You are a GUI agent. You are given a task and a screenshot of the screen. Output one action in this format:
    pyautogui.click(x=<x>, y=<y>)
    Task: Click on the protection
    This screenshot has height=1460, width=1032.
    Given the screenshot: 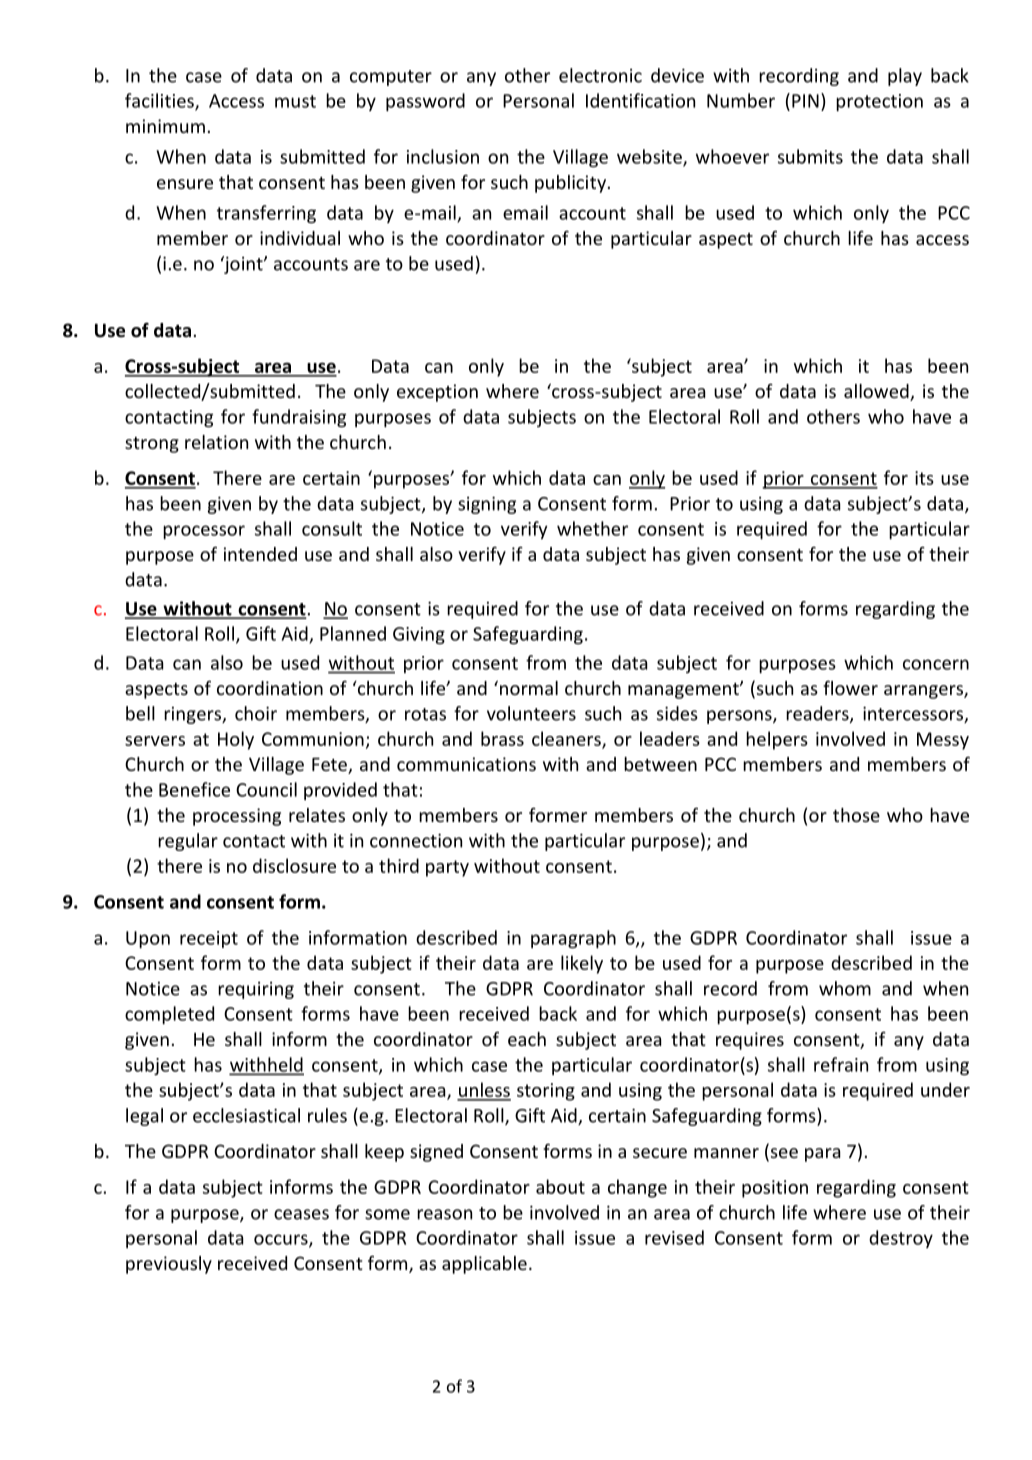 What is the action you would take?
    pyautogui.click(x=879, y=102)
